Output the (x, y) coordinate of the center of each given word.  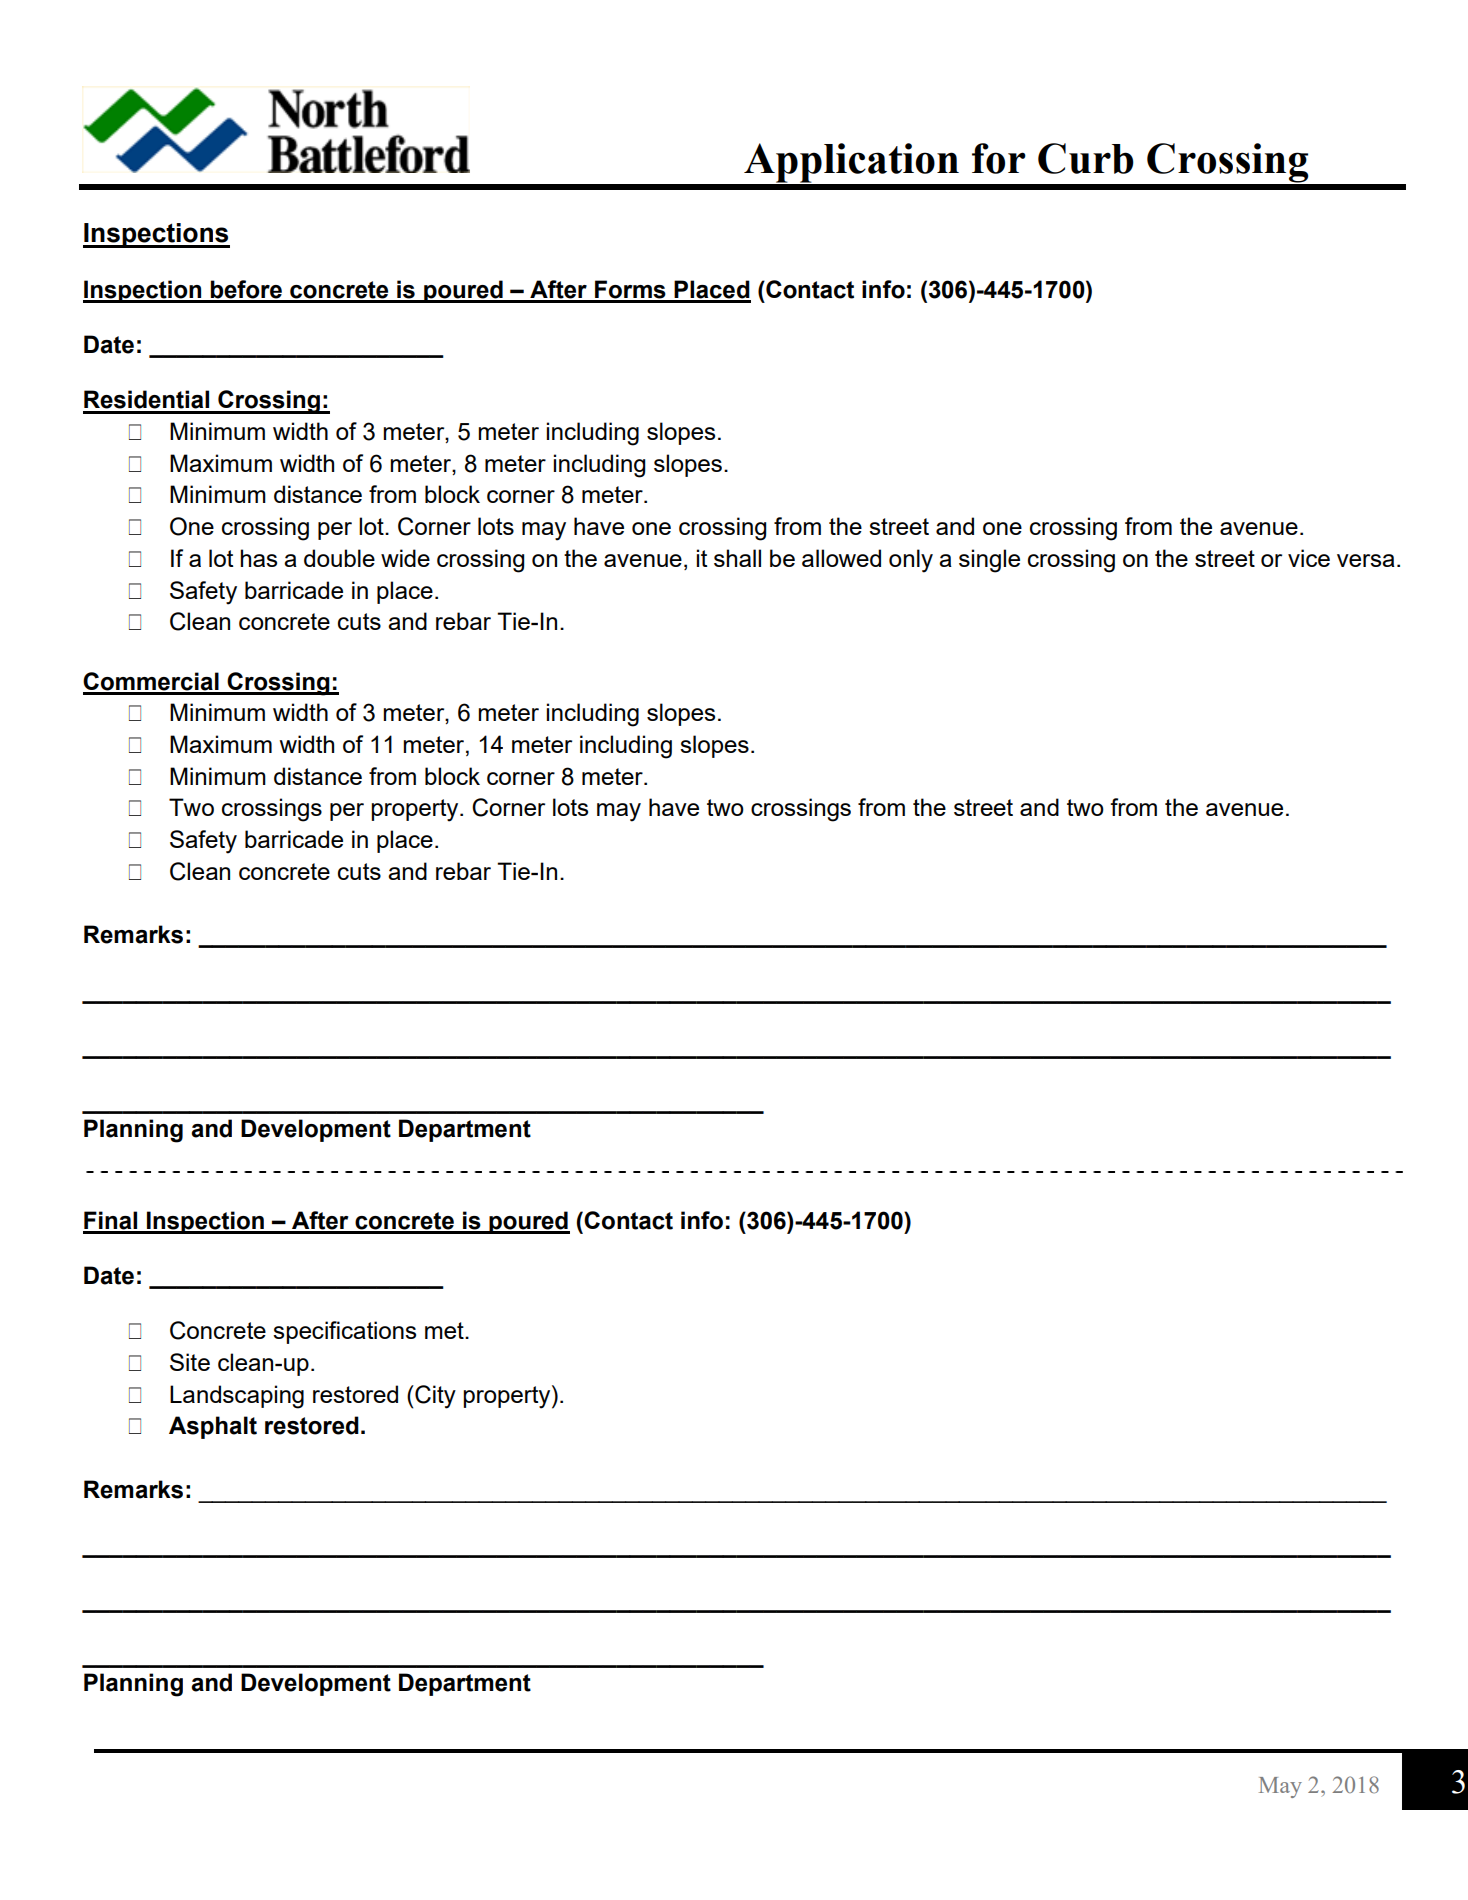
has (258, 558)
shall (737, 558)
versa (1366, 560)
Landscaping (237, 1397)
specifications (344, 1332)
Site (190, 1362)
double (339, 558)
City (434, 1397)
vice (1309, 558)
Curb (1086, 158)
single (989, 561)
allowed (841, 558)
